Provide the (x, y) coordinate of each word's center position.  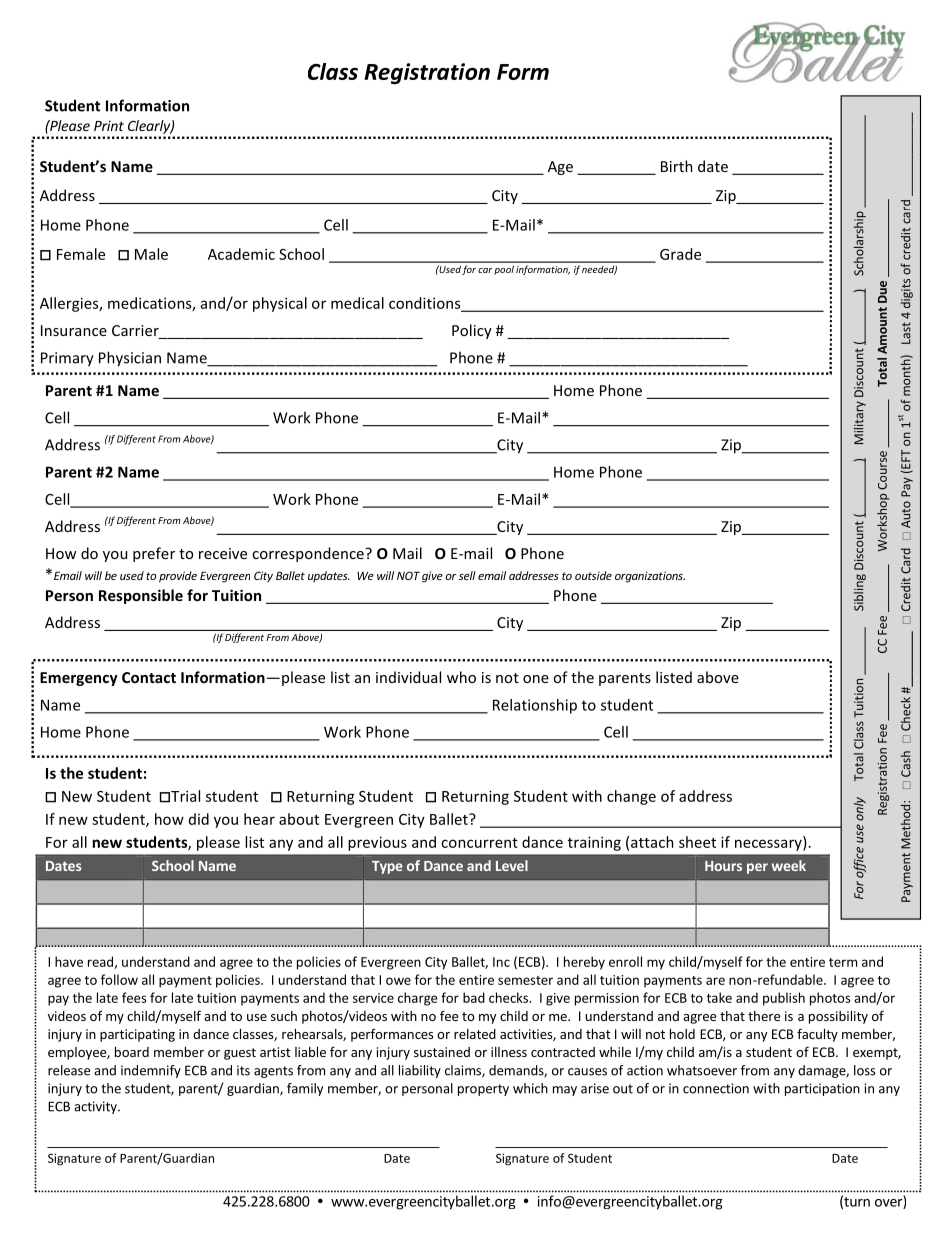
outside (593, 575)
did (199, 819)
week (788, 865)
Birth (677, 166)
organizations (650, 577)
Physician (130, 359)
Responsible (141, 596)
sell (467, 575)
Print (109, 125)
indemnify (151, 1071)
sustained (442, 1052)
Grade (680, 254)
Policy (472, 331)
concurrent (479, 843)
